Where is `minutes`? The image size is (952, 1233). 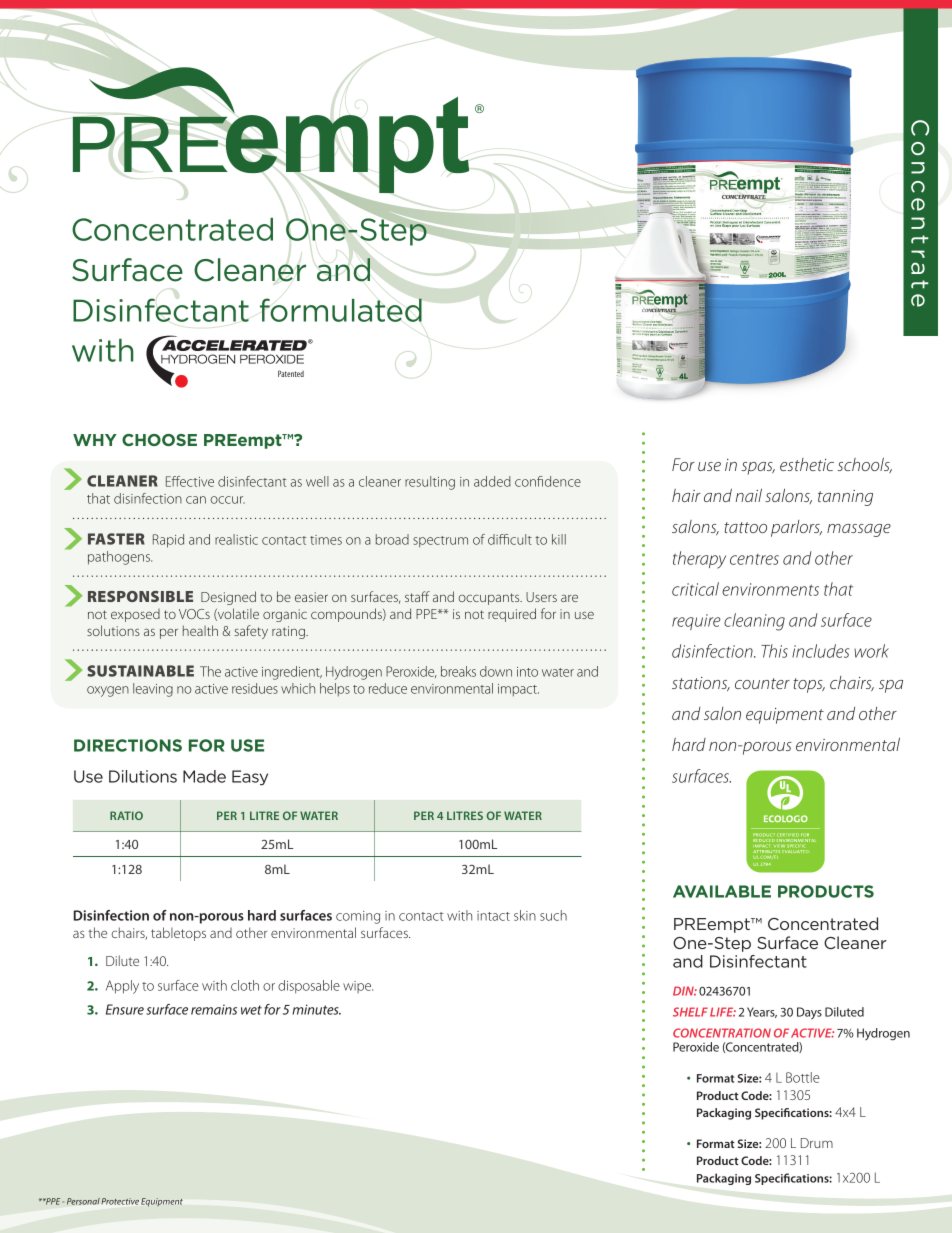 minutes is located at coordinates (316, 1009).
